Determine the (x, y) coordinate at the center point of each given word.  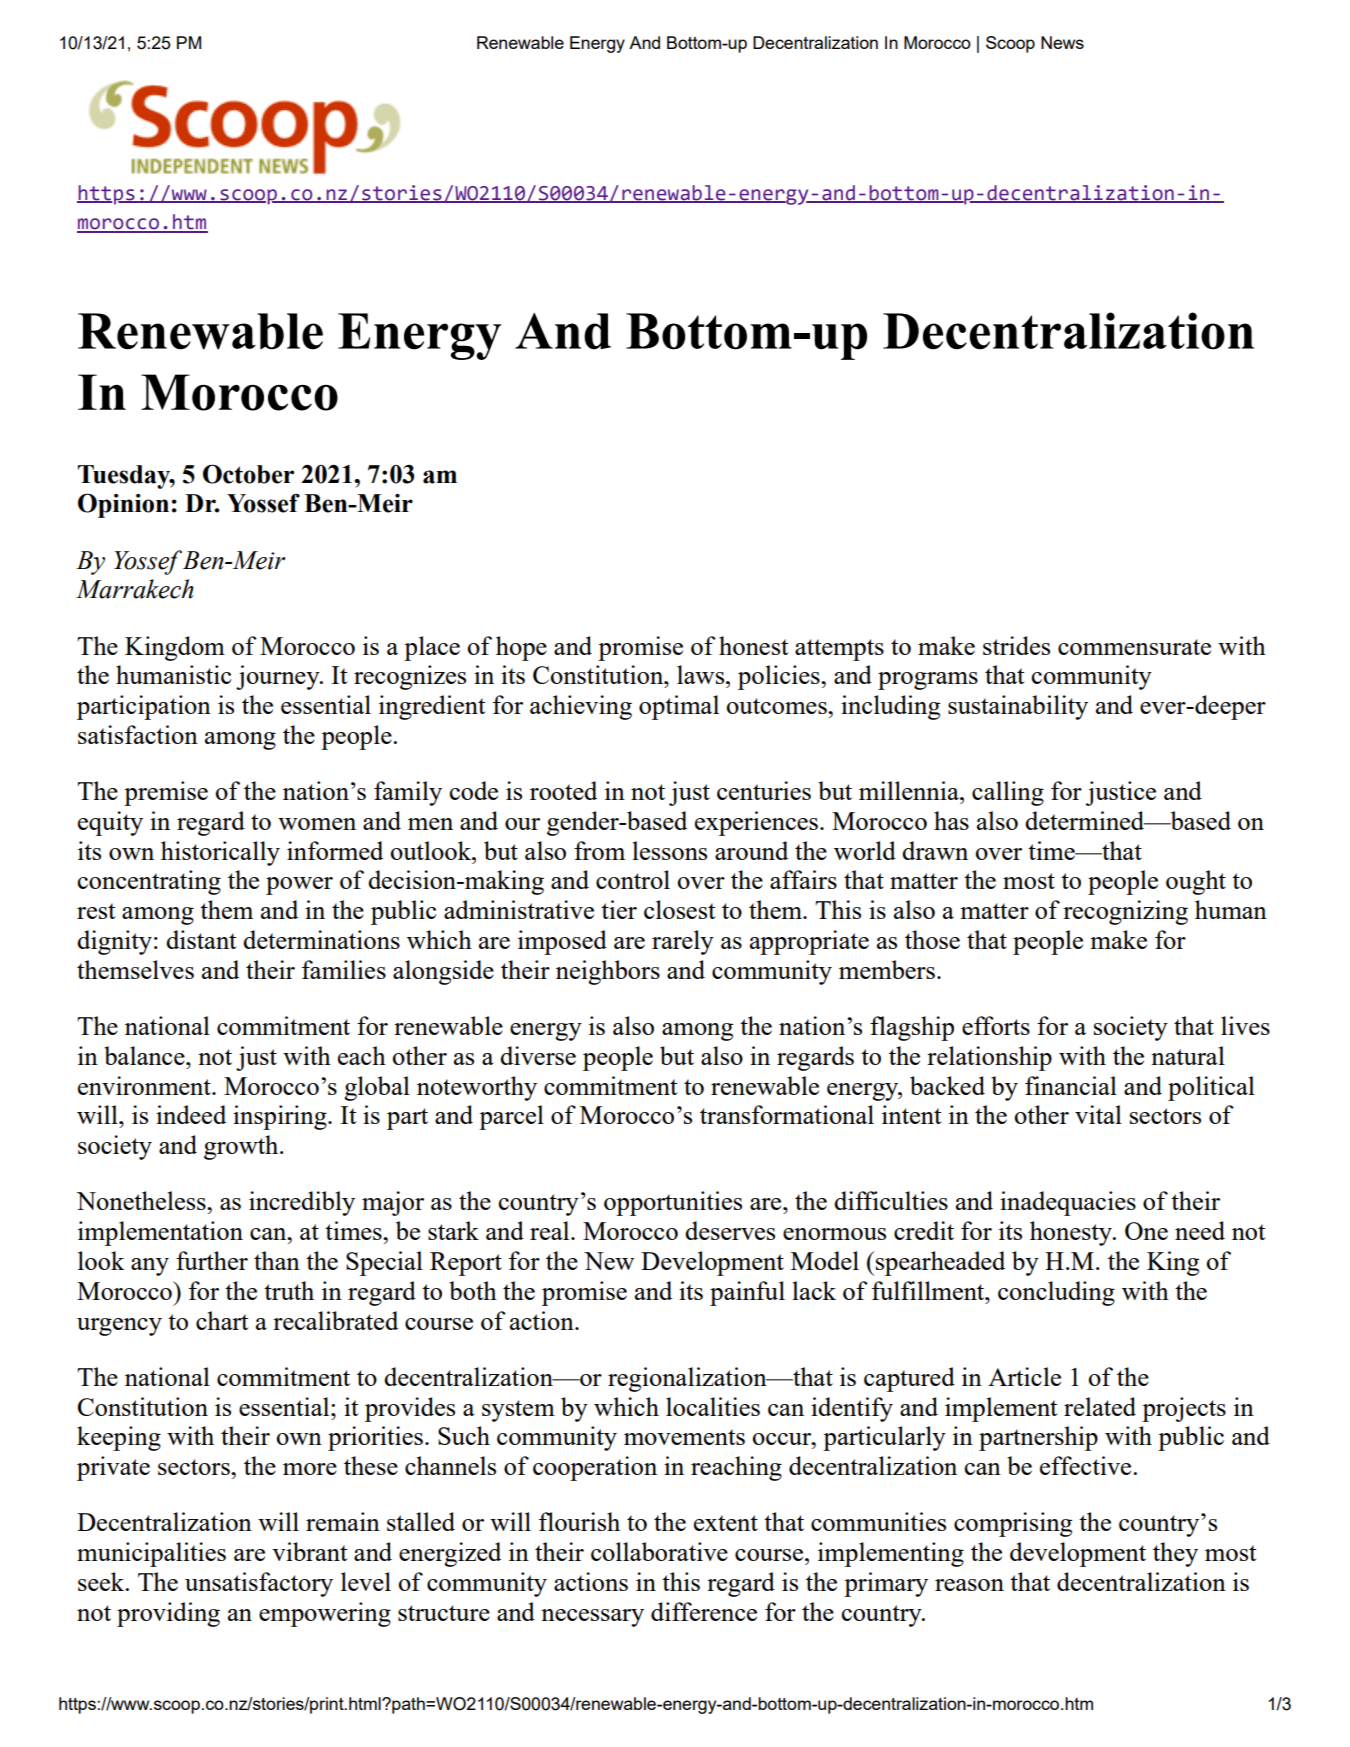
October (248, 474)
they (1175, 1554)
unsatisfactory (259, 1584)
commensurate (1134, 647)
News (1062, 42)
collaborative (659, 1551)
